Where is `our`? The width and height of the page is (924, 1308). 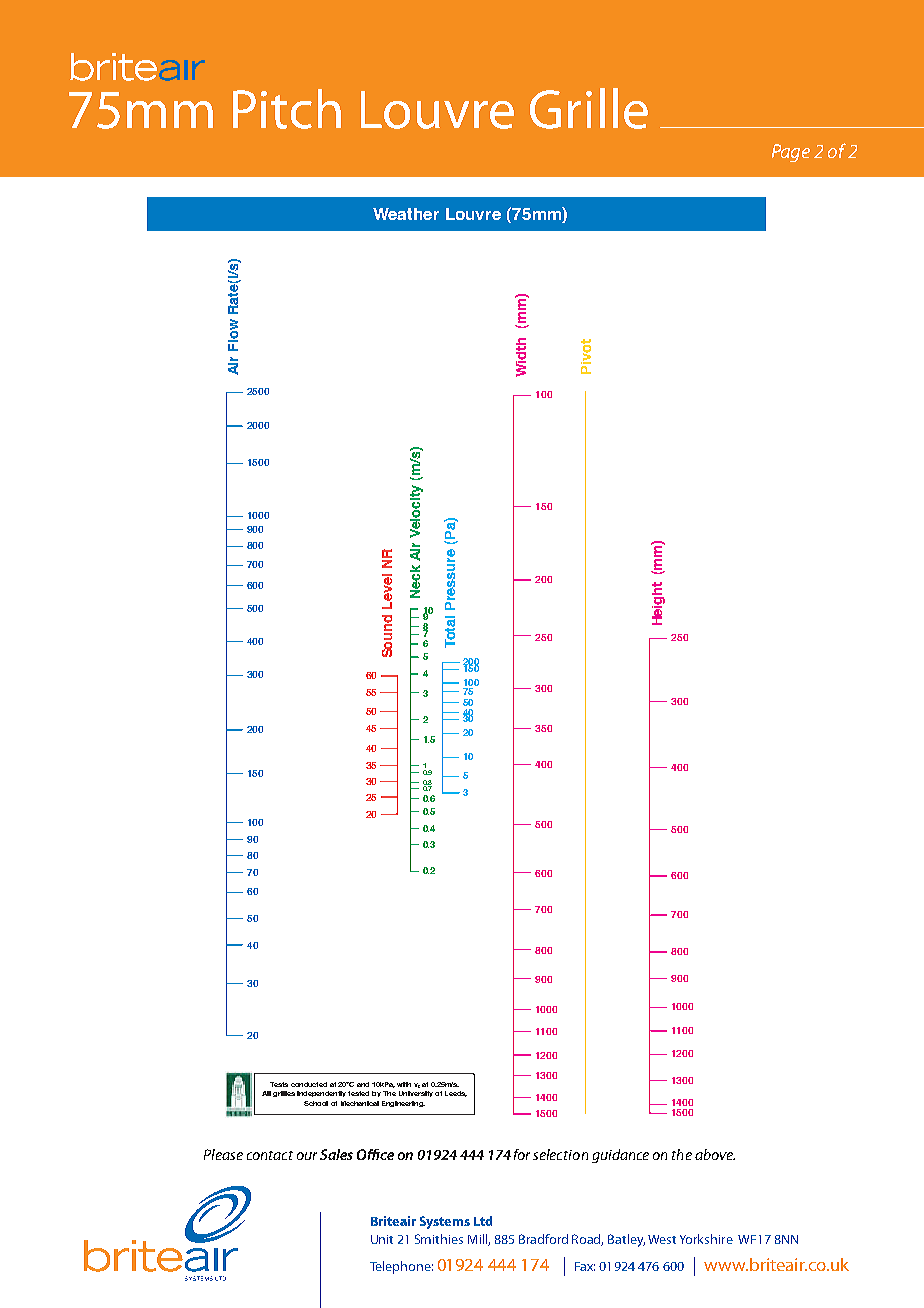 our is located at coordinates (307, 1156).
